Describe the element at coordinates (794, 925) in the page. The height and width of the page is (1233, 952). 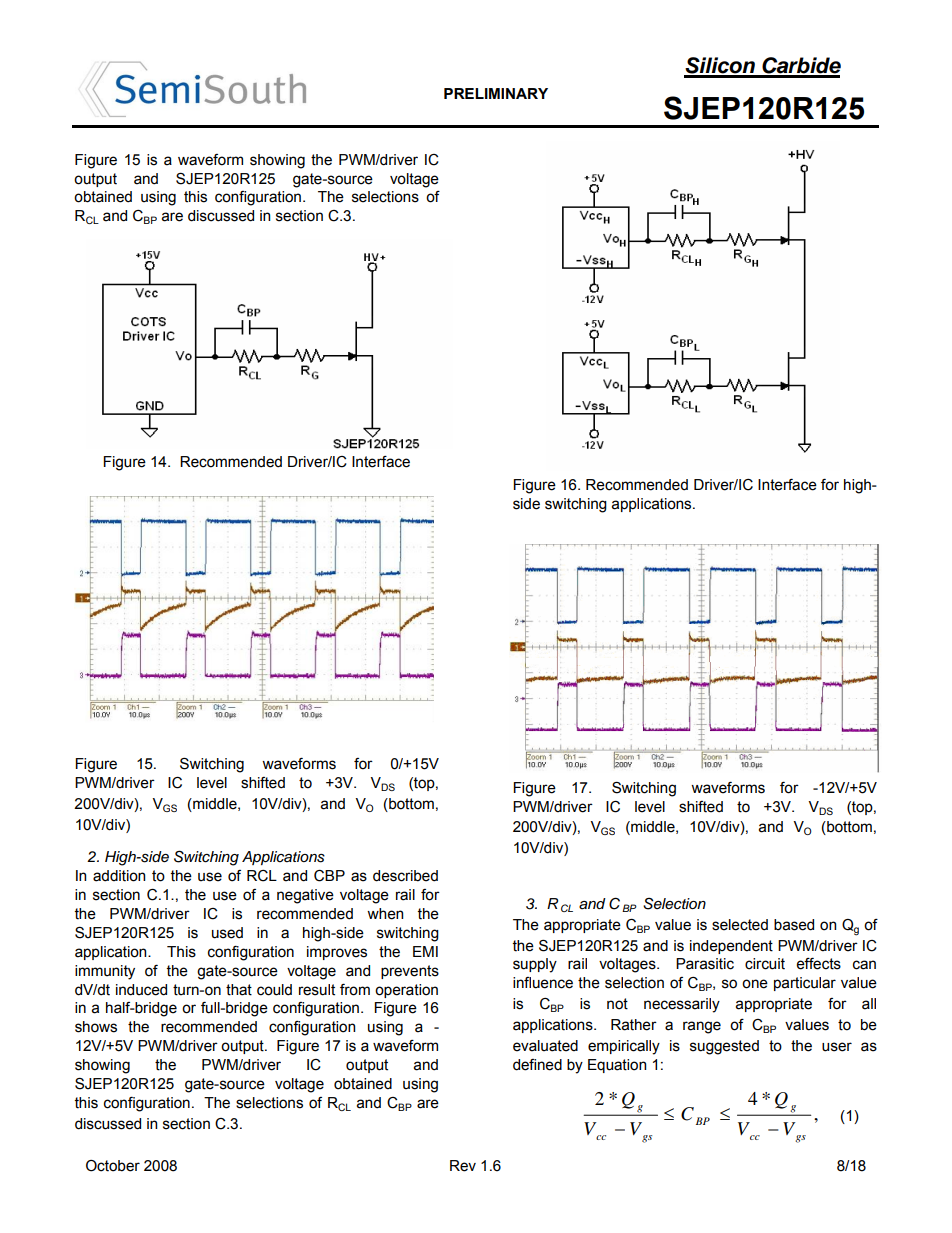
I see `based` at that location.
